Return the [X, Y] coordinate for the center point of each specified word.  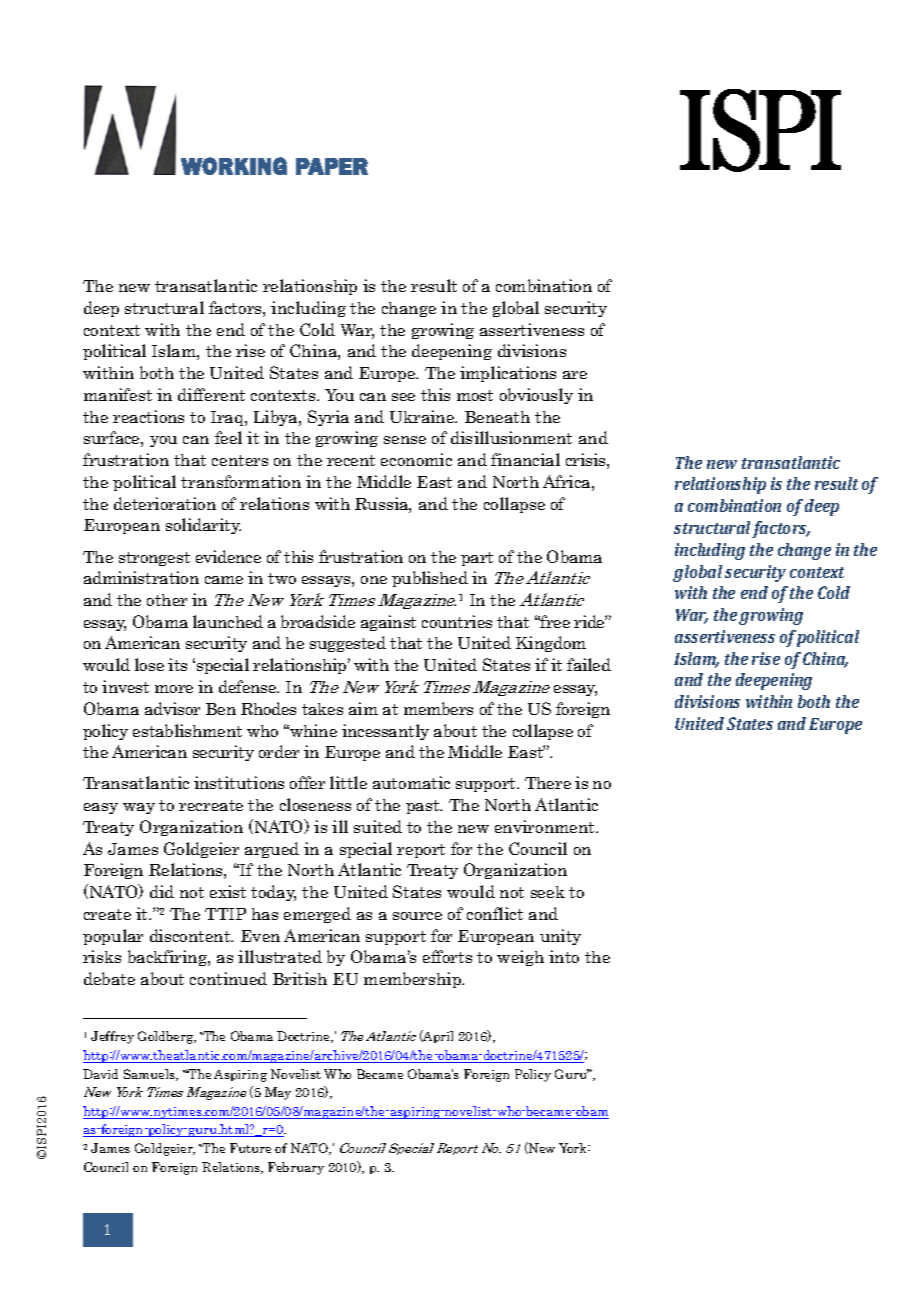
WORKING [234, 166]
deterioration [165, 503]
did [162, 891]
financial [525, 459]
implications [508, 374]
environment [546, 826]
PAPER [332, 166]
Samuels [150, 1075]
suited [378, 826]
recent [351, 460]
